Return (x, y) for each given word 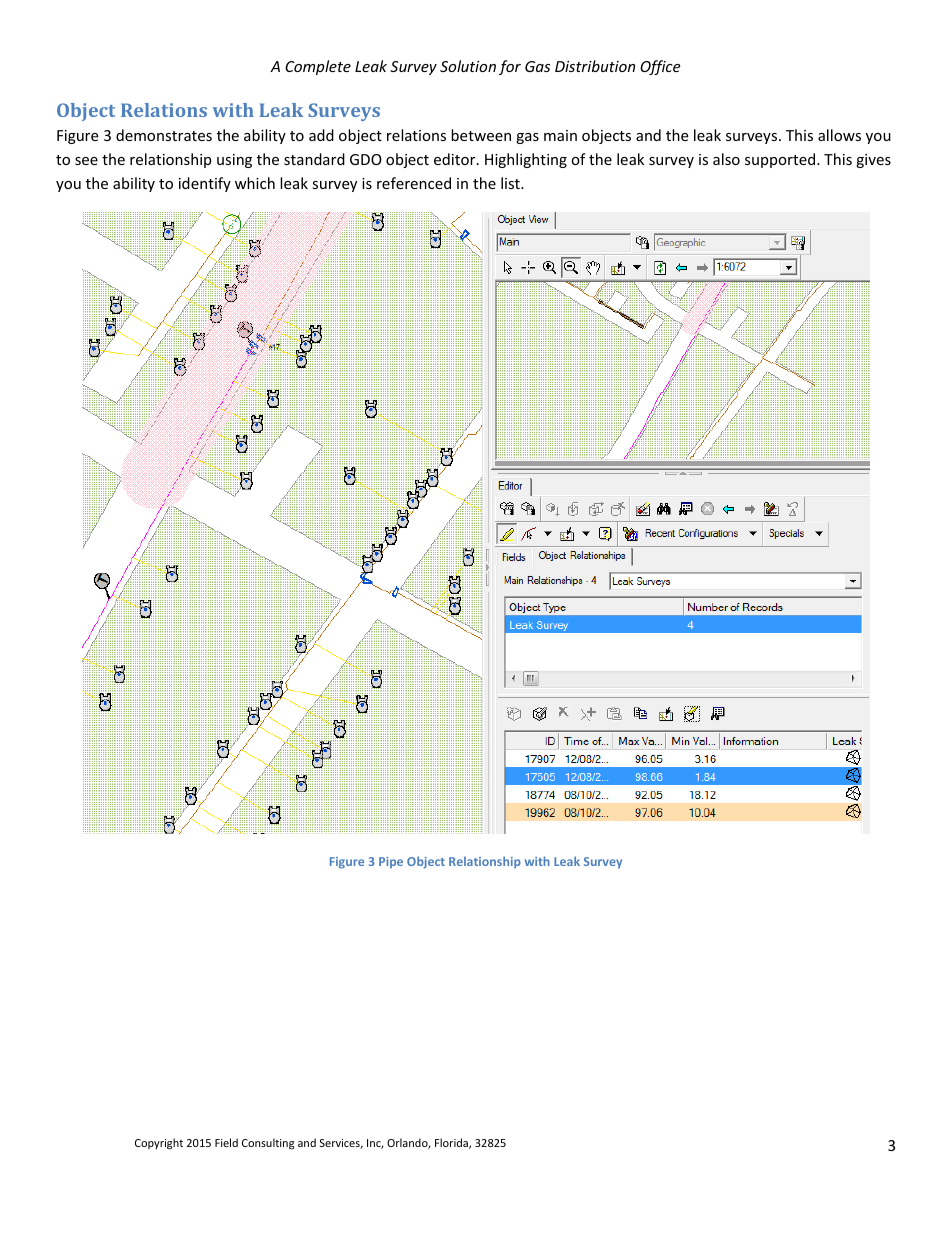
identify (205, 184)
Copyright (159, 1144)
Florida (452, 1143)
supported (781, 160)
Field (226, 1142)
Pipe (391, 862)
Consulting (268, 1144)
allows (839, 135)
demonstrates (164, 135)
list (511, 183)
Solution (468, 66)
